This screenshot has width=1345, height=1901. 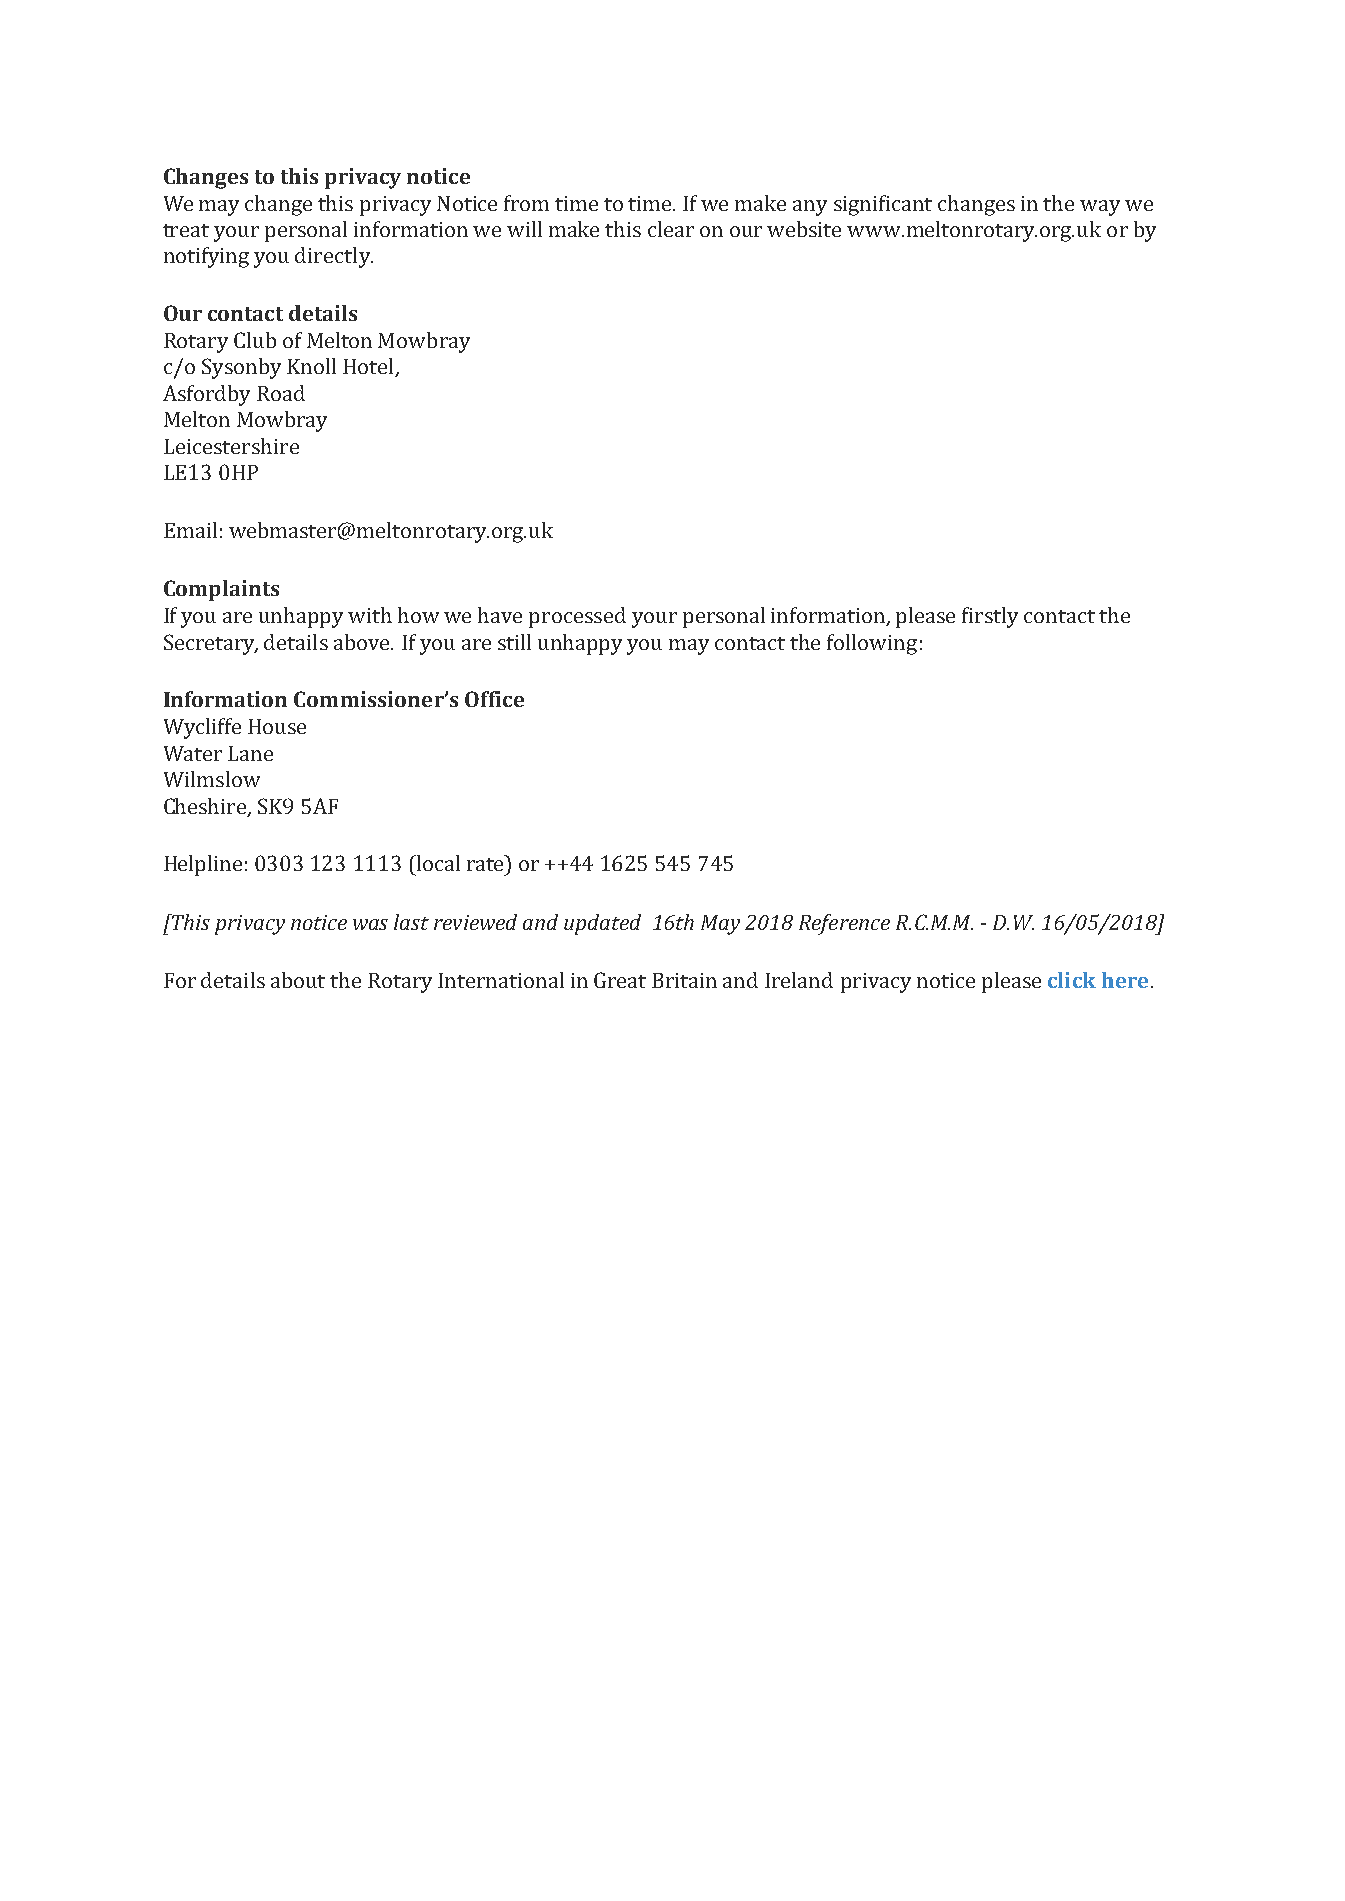 What do you see at coordinates (369, 367) in the screenshot?
I see `Hotel` at bounding box center [369, 367].
